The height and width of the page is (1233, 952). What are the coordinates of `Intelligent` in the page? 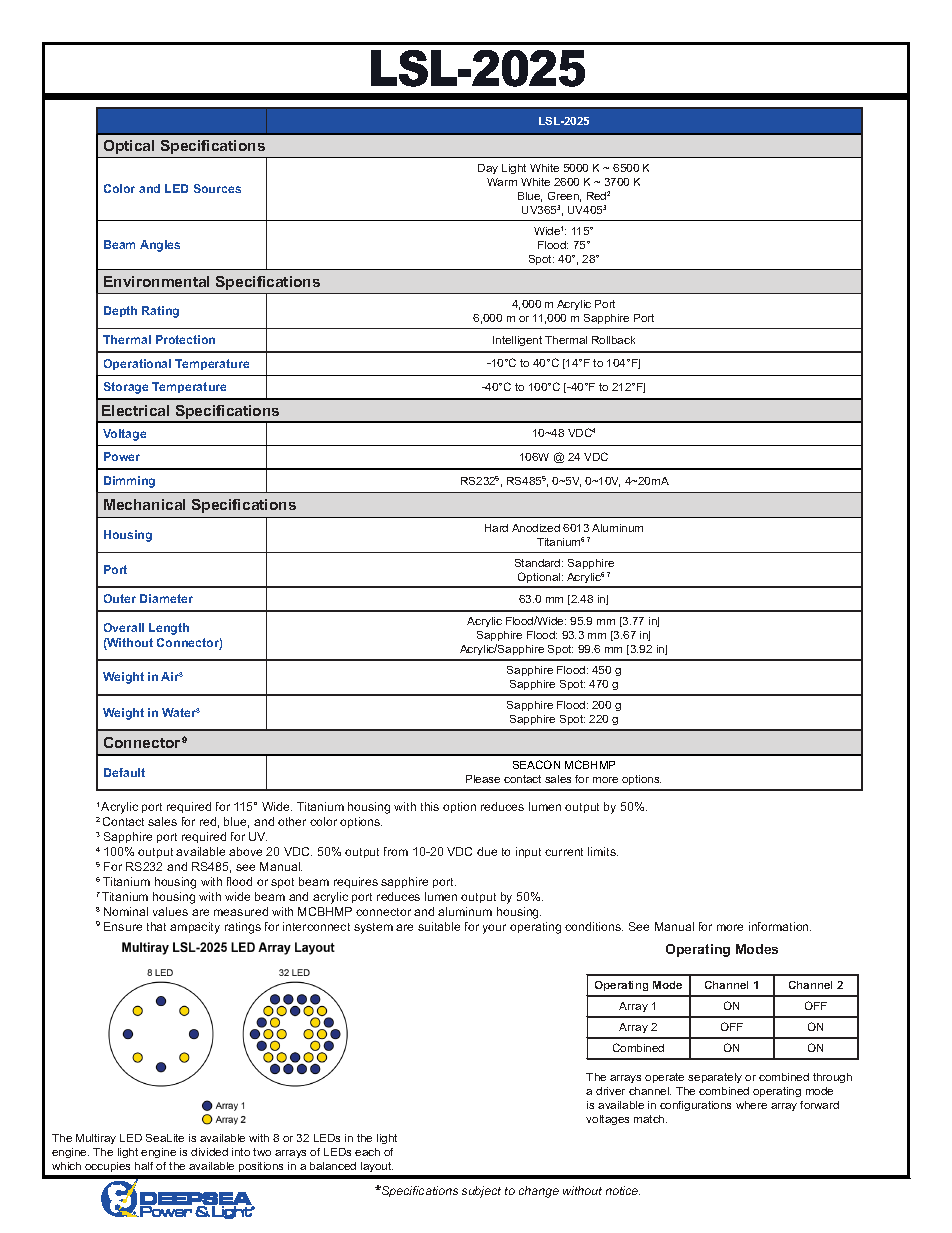 It's located at (517, 341).
